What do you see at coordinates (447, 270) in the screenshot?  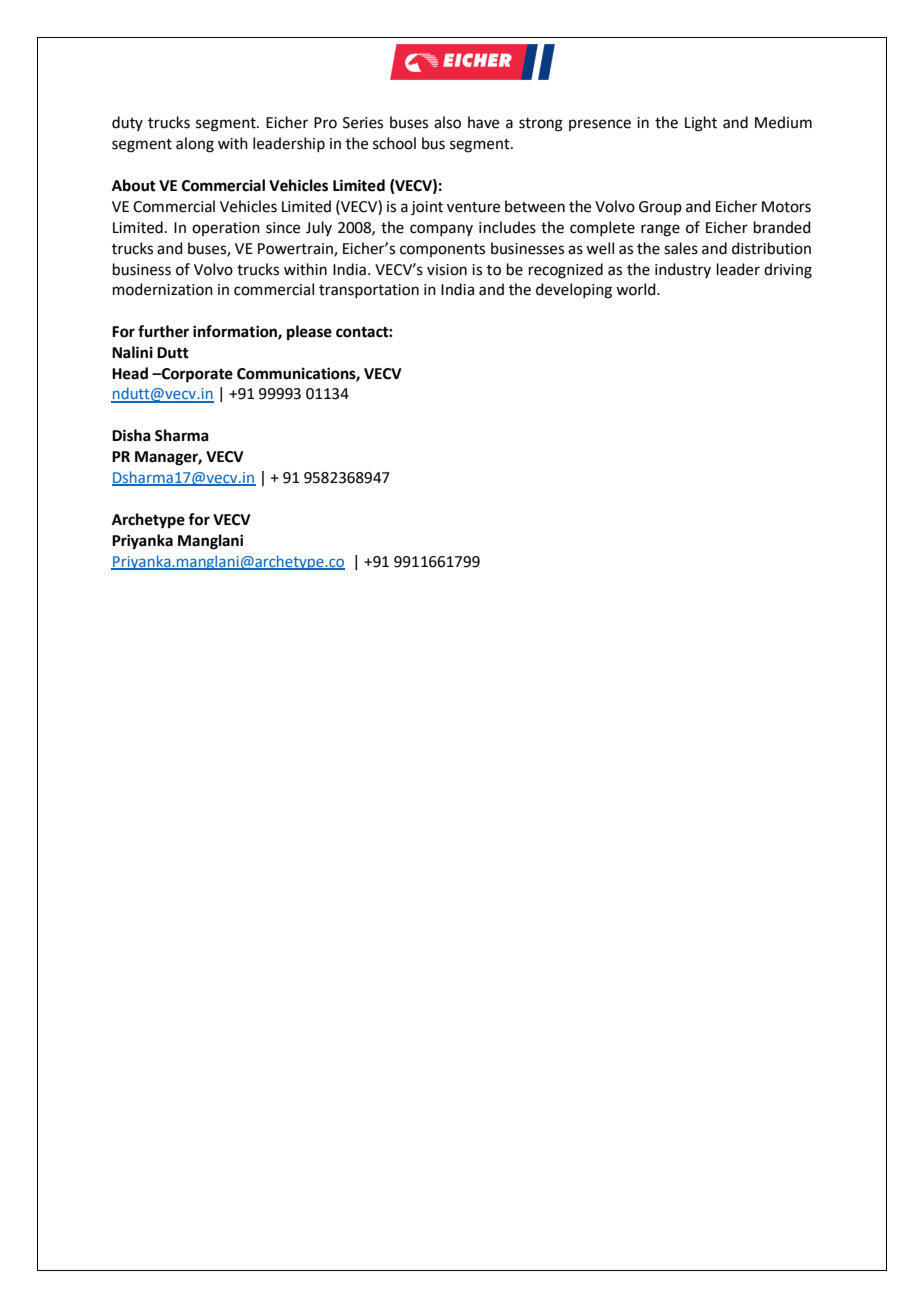 I see `vision` at bounding box center [447, 270].
